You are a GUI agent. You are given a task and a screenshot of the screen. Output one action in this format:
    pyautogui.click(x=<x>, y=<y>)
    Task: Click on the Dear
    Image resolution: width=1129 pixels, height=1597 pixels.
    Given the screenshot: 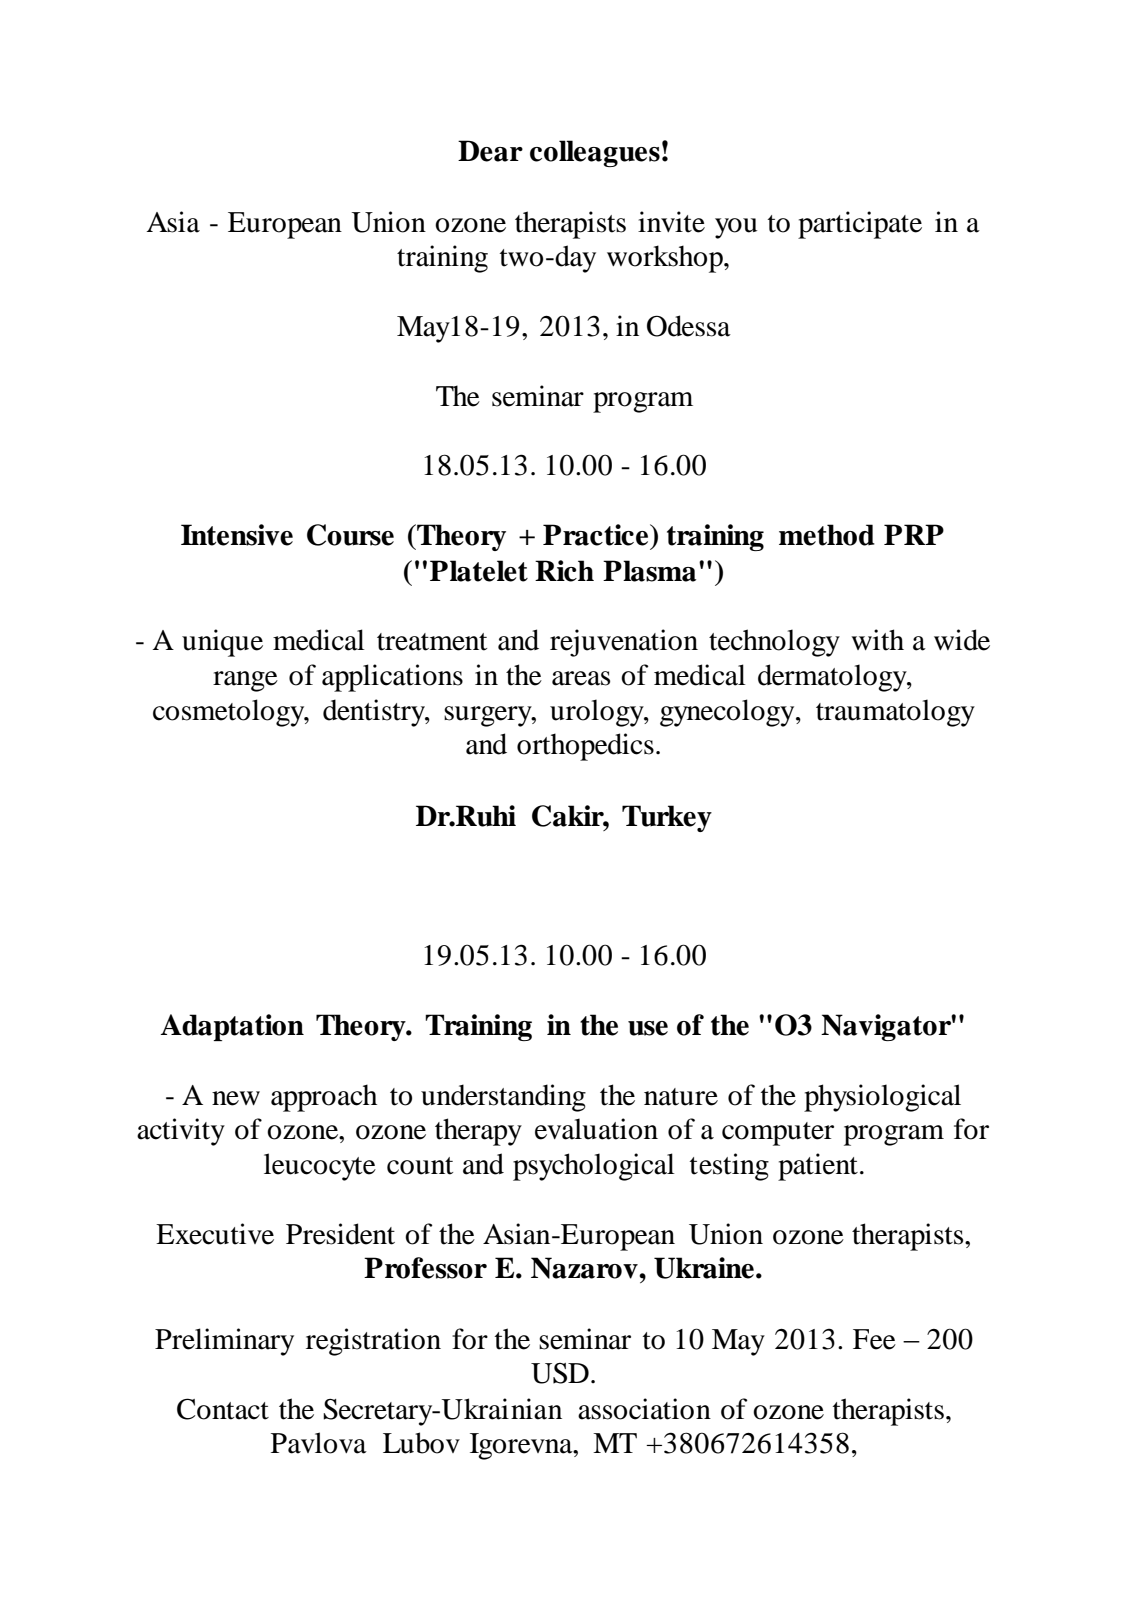 What is the action you would take?
    pyautogui.click(x=490, y=151)
